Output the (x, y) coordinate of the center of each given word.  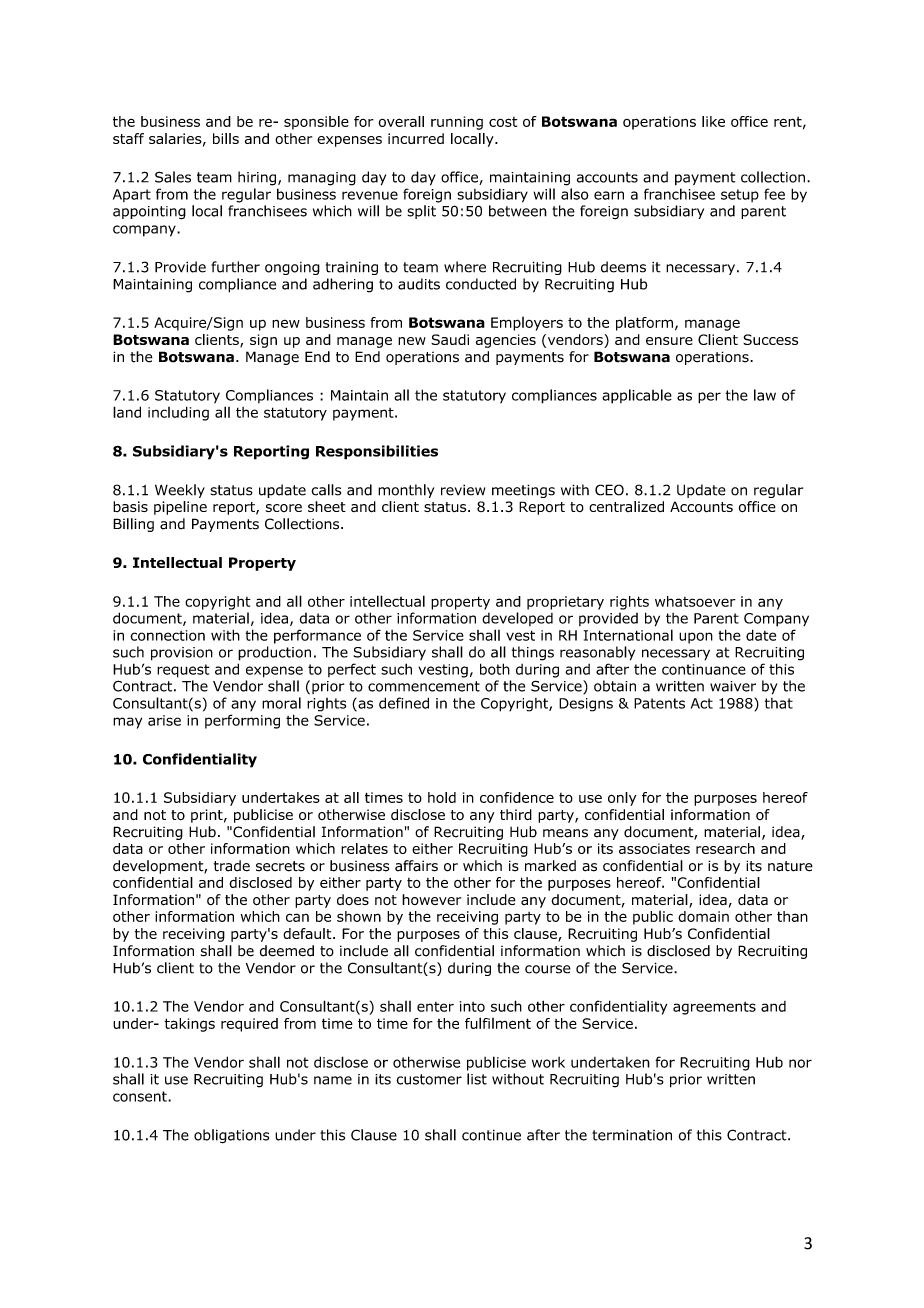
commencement (424, 686)
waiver (733, 686)
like (713, 121)
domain (703, 916)
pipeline (180, 508)
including (178, 413)
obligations (231, 1136)
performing (242, 721)
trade (232, 866)
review (463, 490)
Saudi (450, 339)
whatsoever (695, 601)
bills (226, 138)
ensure (669, 341)
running (457, 123)
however (431, 899)
